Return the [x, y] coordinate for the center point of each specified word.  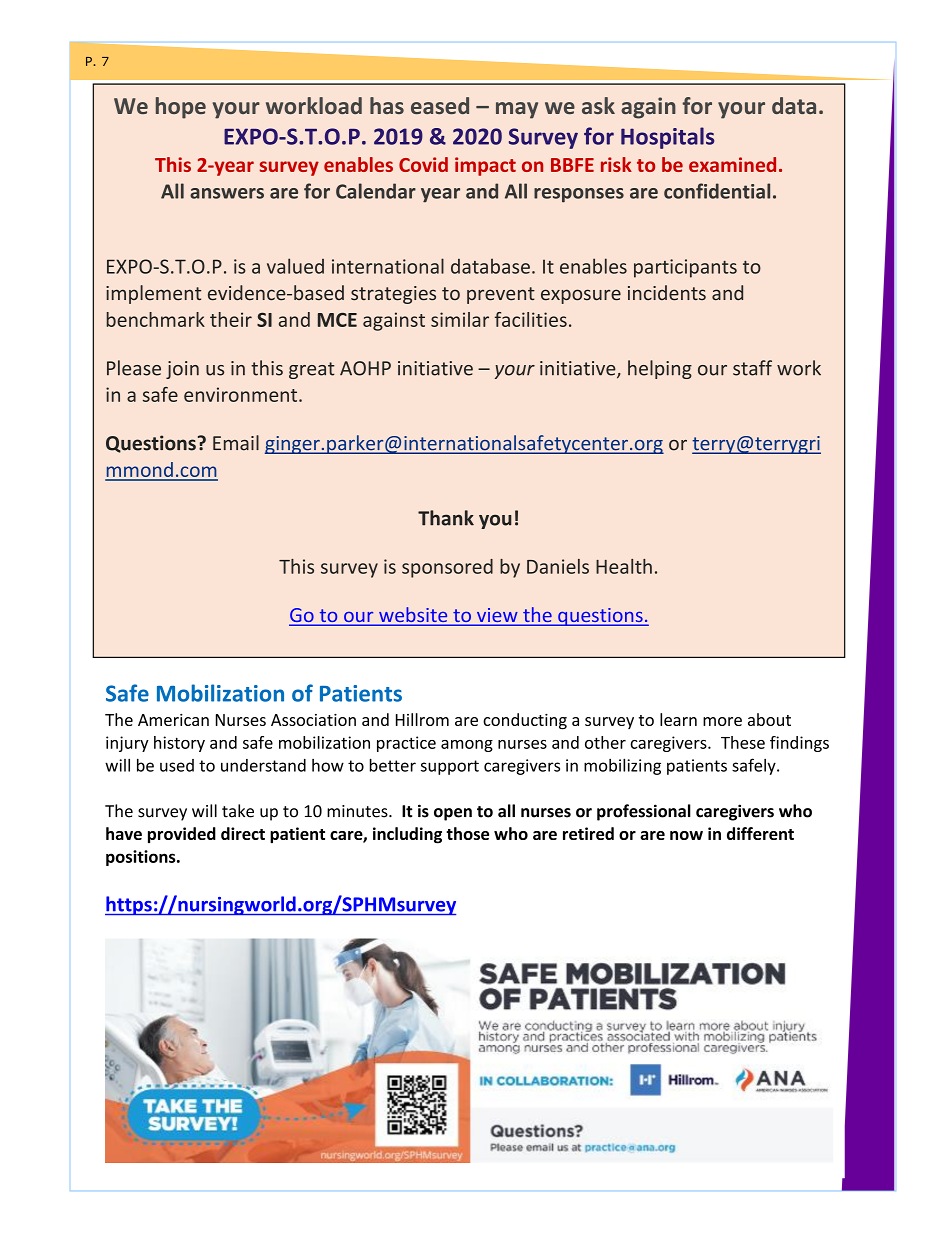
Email [236, 443]
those [467, 833]
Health [624, 566]
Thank [446, 518]
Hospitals [667, 138]
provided [182, 835]
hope [181, 108]
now [686, 835]
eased [440, 105]
